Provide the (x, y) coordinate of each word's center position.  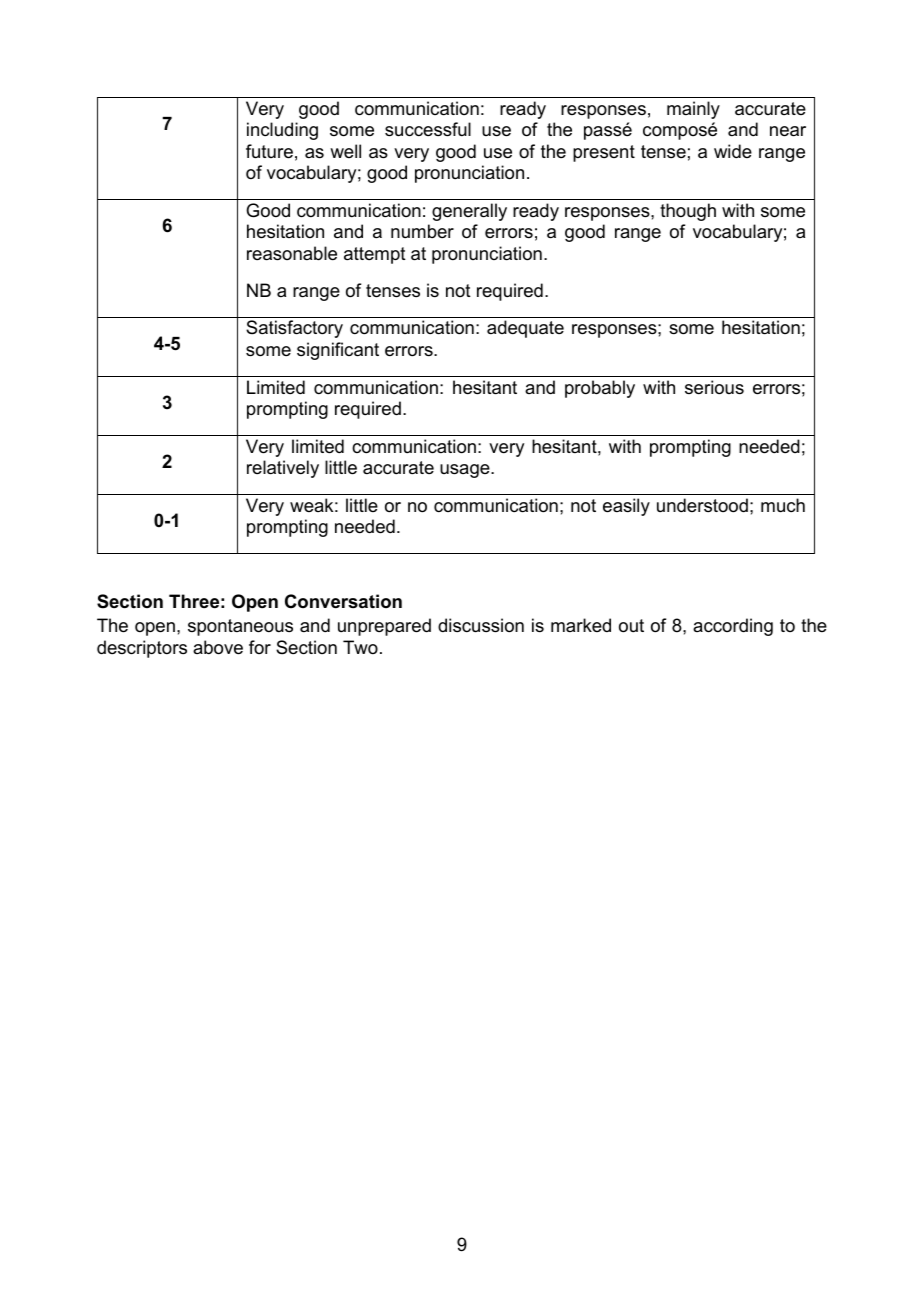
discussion (481, 625)
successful (428, 129)
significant (338, 351)
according (733, 627)
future (269, 151)
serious (714, 387)
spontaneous (240, 627)
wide (733, 151)
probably (600, 389)
